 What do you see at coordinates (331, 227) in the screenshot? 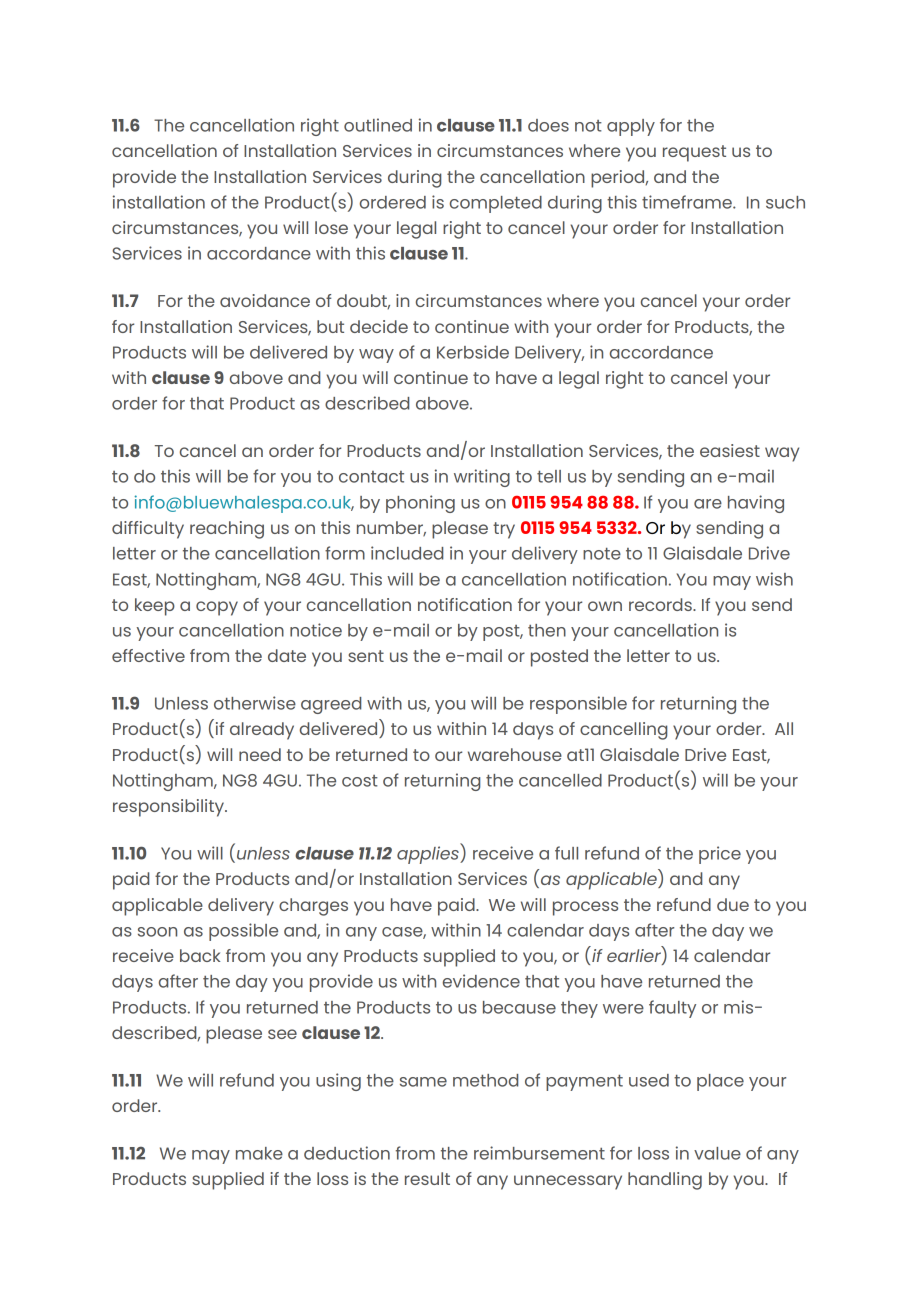
I see `lose` at bounding box center [331, 227].
